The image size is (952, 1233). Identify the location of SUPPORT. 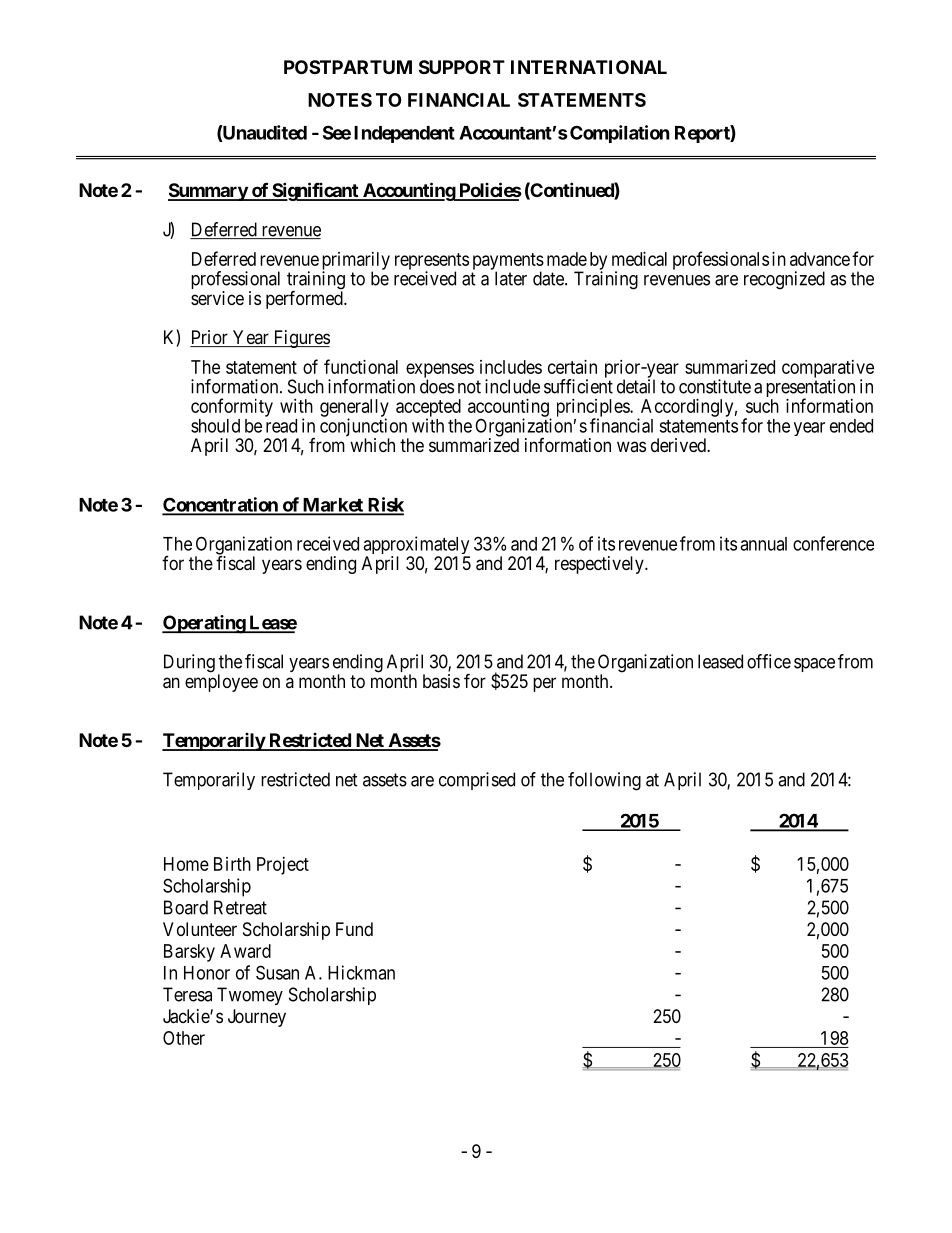
(462, 67).
